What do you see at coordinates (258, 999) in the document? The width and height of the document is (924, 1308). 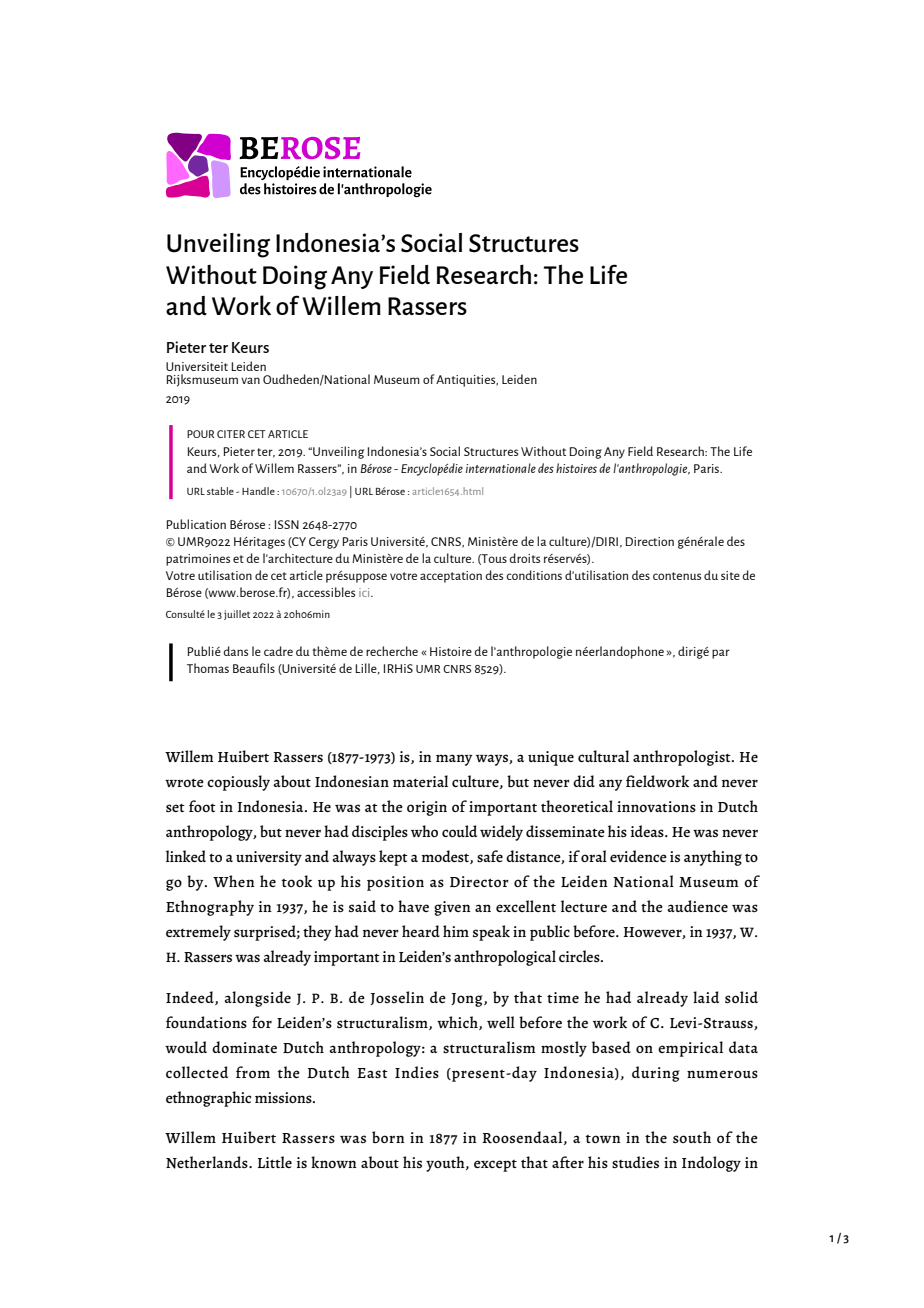 I see `alongside` at bounding box center [258, 999].
